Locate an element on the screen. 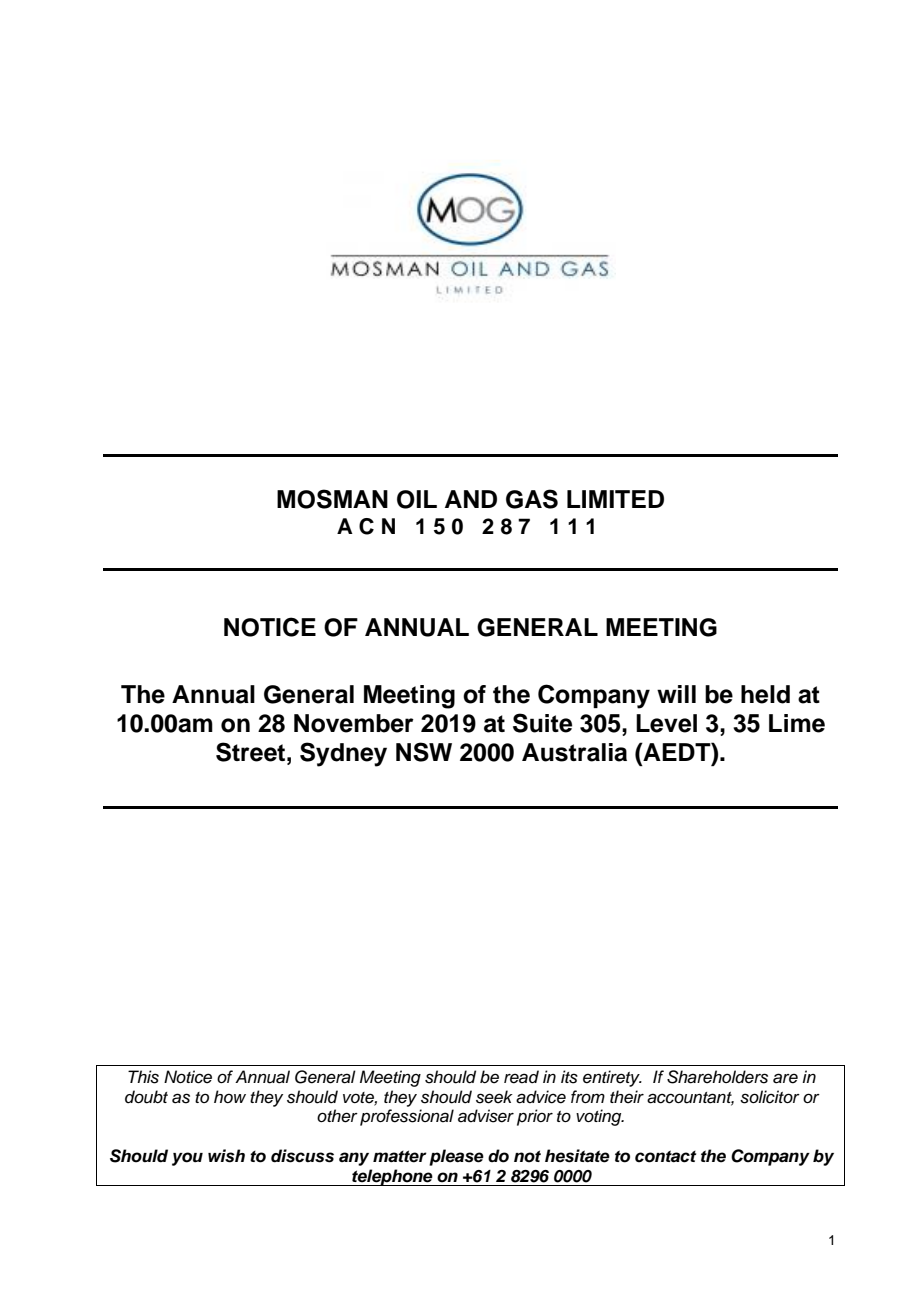  LIMITED is located at coordinates (615, 499).
